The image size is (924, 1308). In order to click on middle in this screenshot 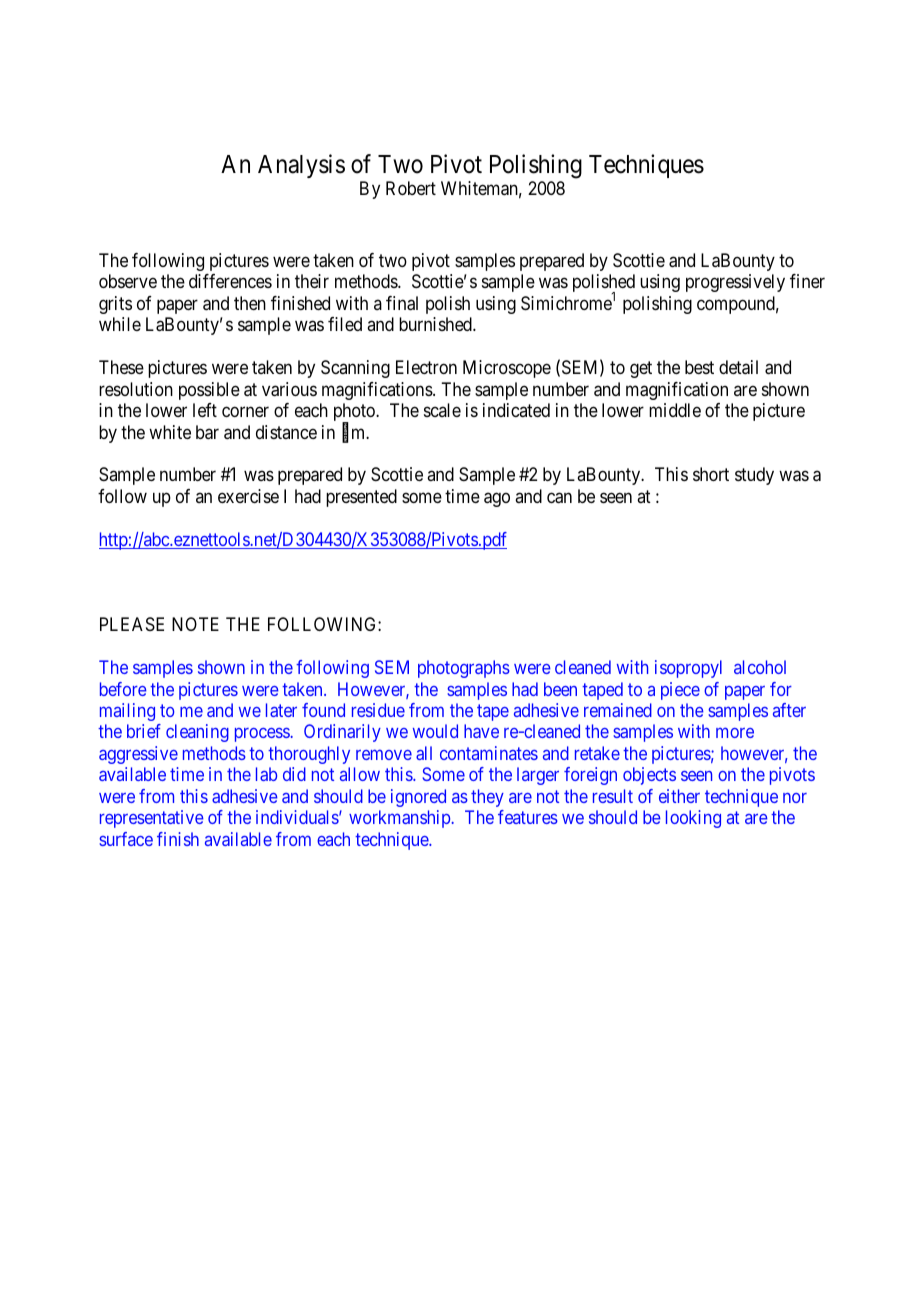, I will do `click(675, 410)`.
